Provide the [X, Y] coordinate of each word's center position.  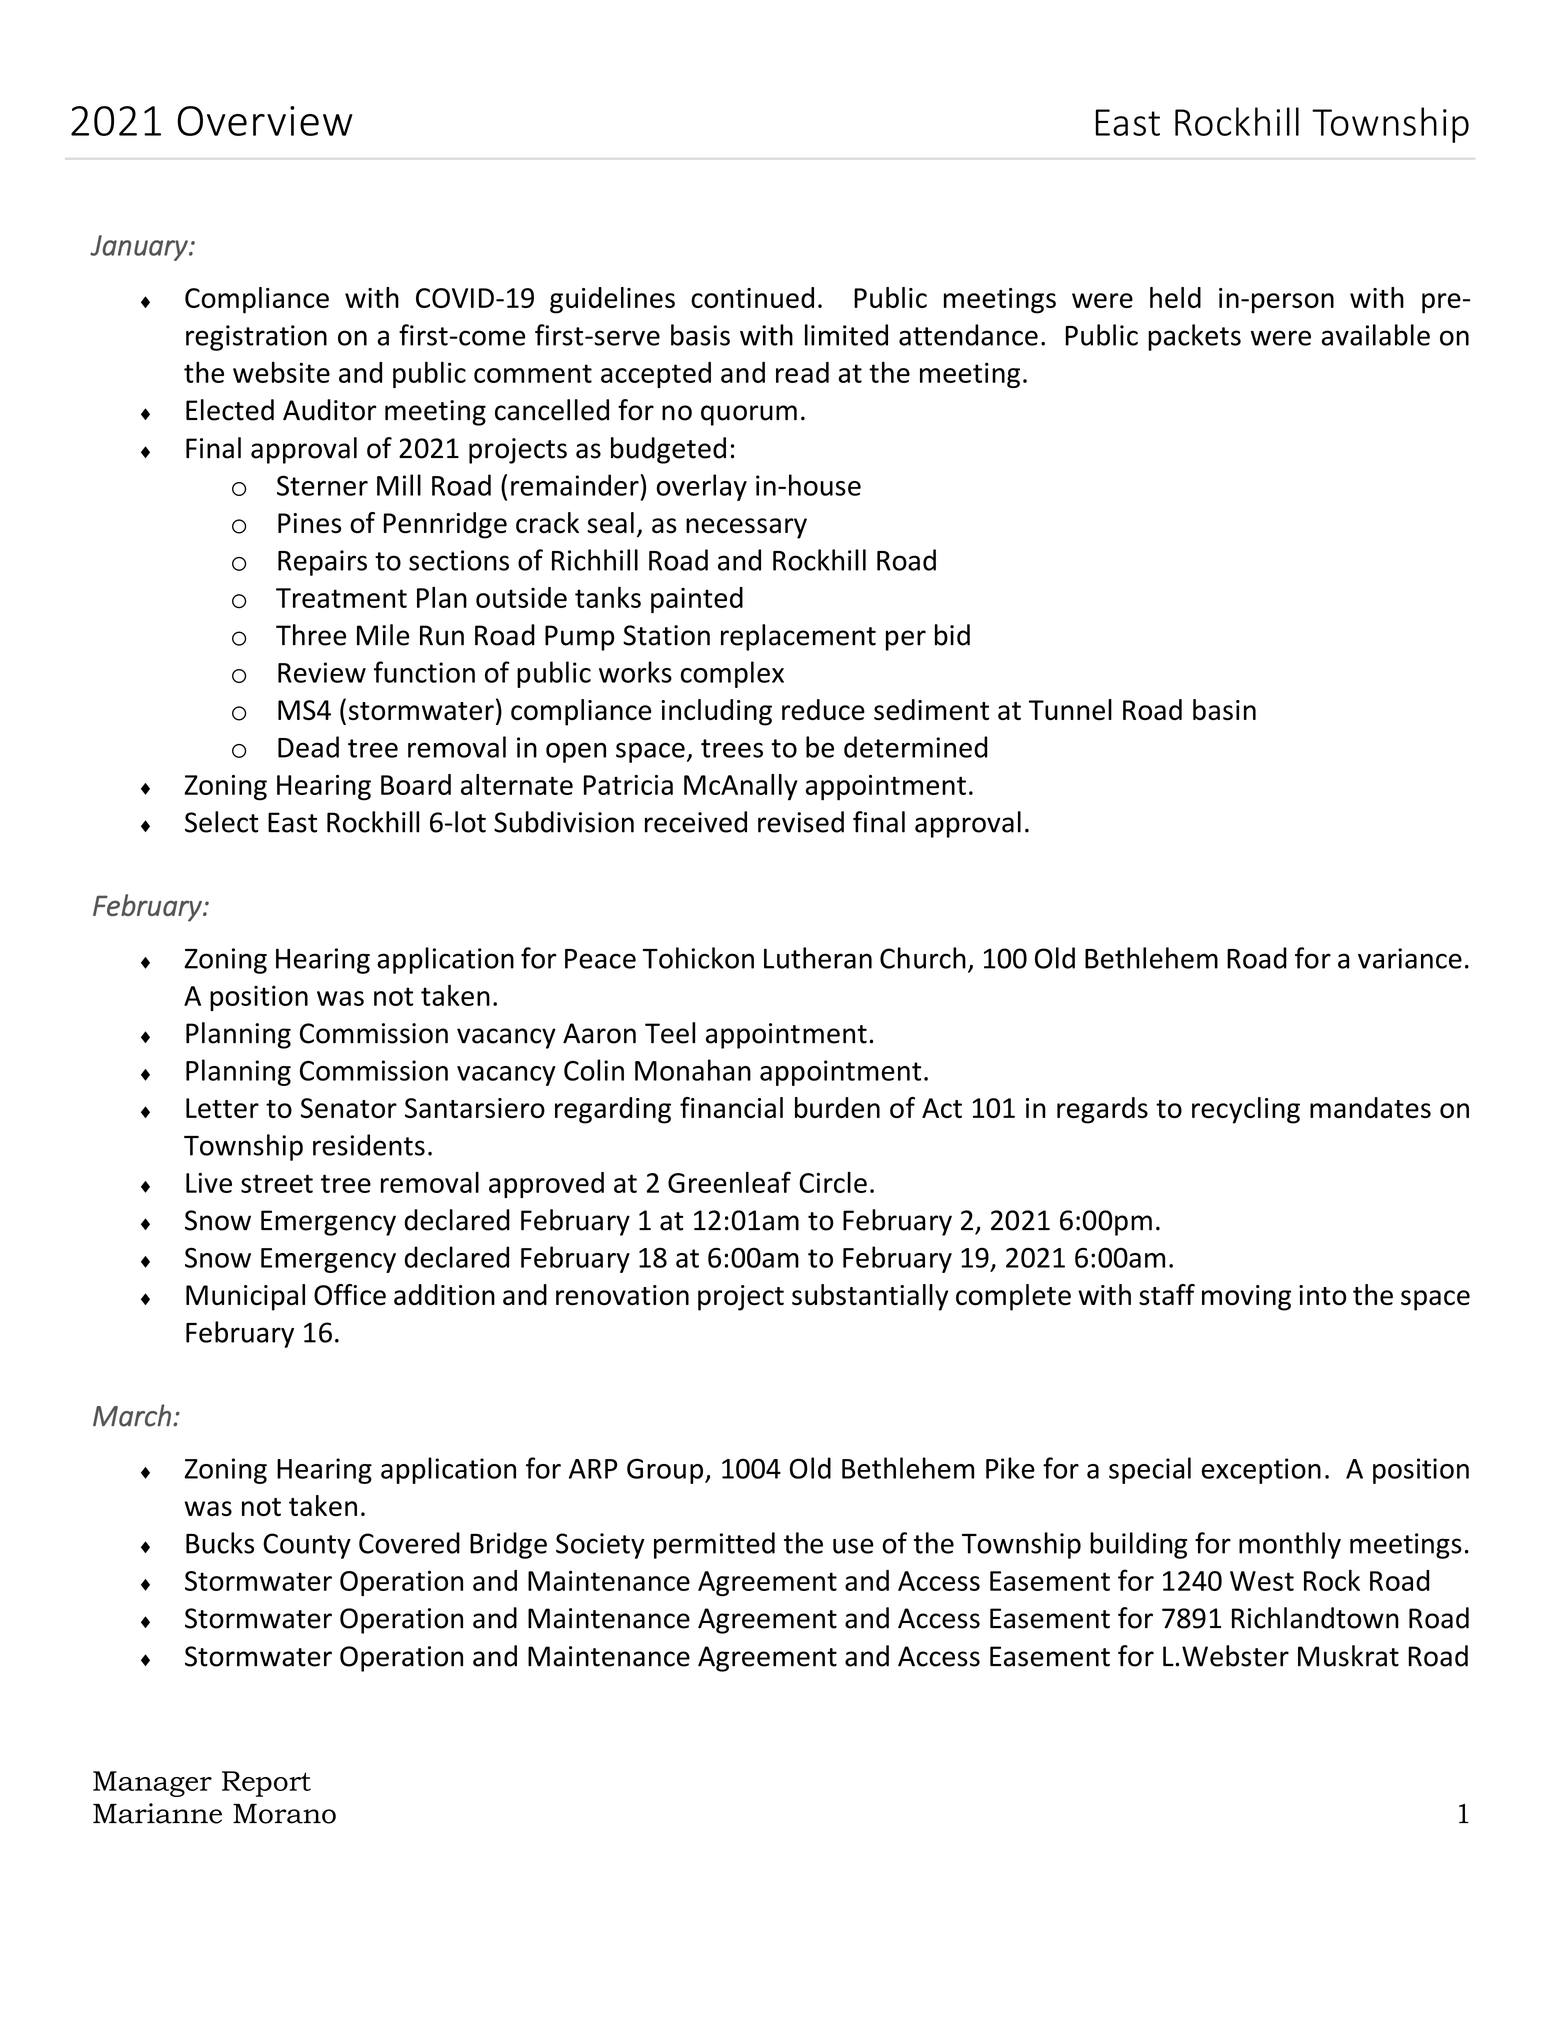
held [1175, 297]
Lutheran [818, 958]
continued [752, 297]
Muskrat [1348, 1656]
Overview [265, 121]
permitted [714, 1545]
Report [266, 1784]
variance [1410, 958]
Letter [222, 1108]
